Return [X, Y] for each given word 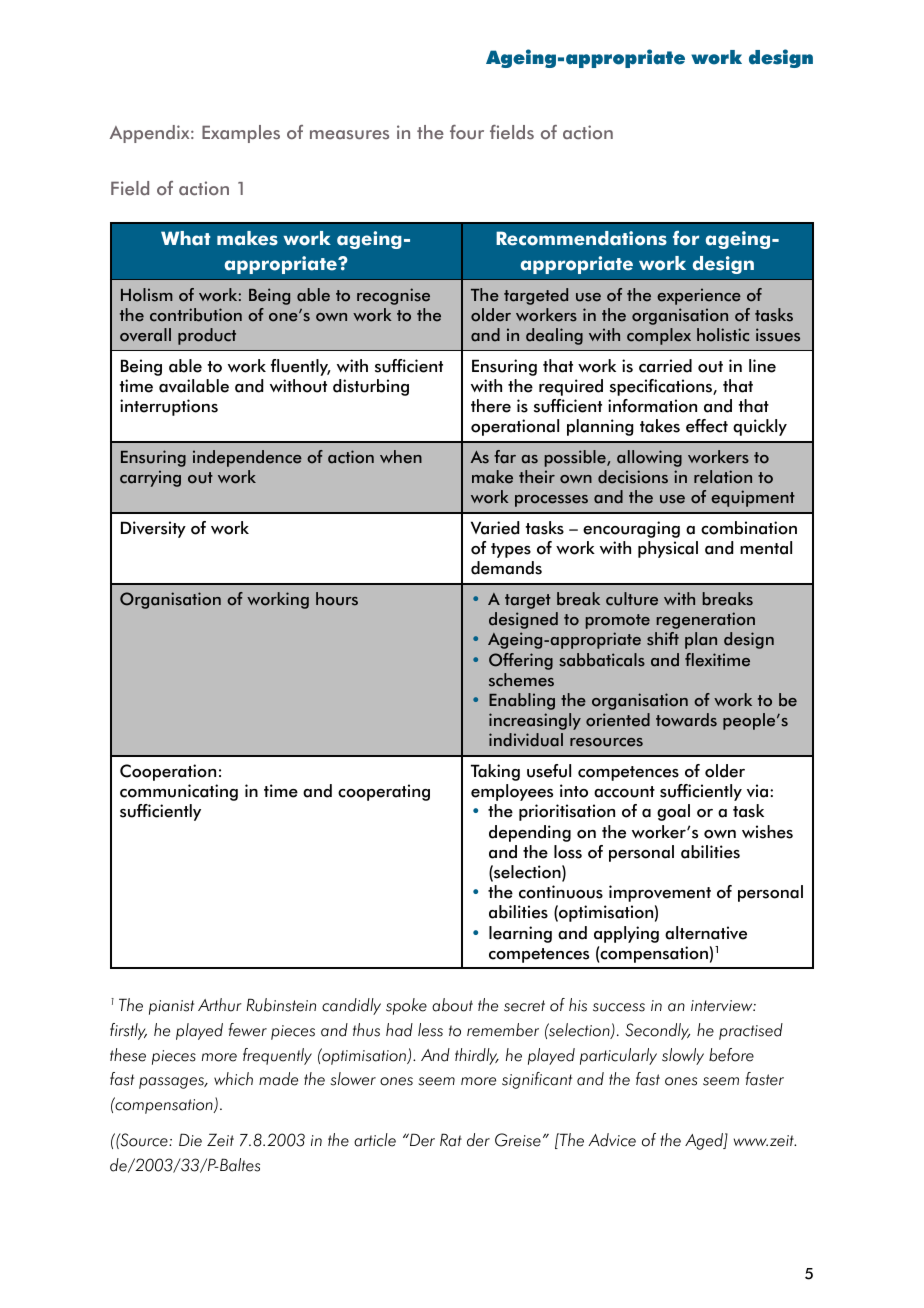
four [467, 132]
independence [247, 458]
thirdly [477, 1056]
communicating [179, 792]
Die [190, 1140]
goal [673, 812]
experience [699, 296]
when [401, 457]
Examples [241, 134]
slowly [683, 1056]
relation [723, 477]
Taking [495, 772]
